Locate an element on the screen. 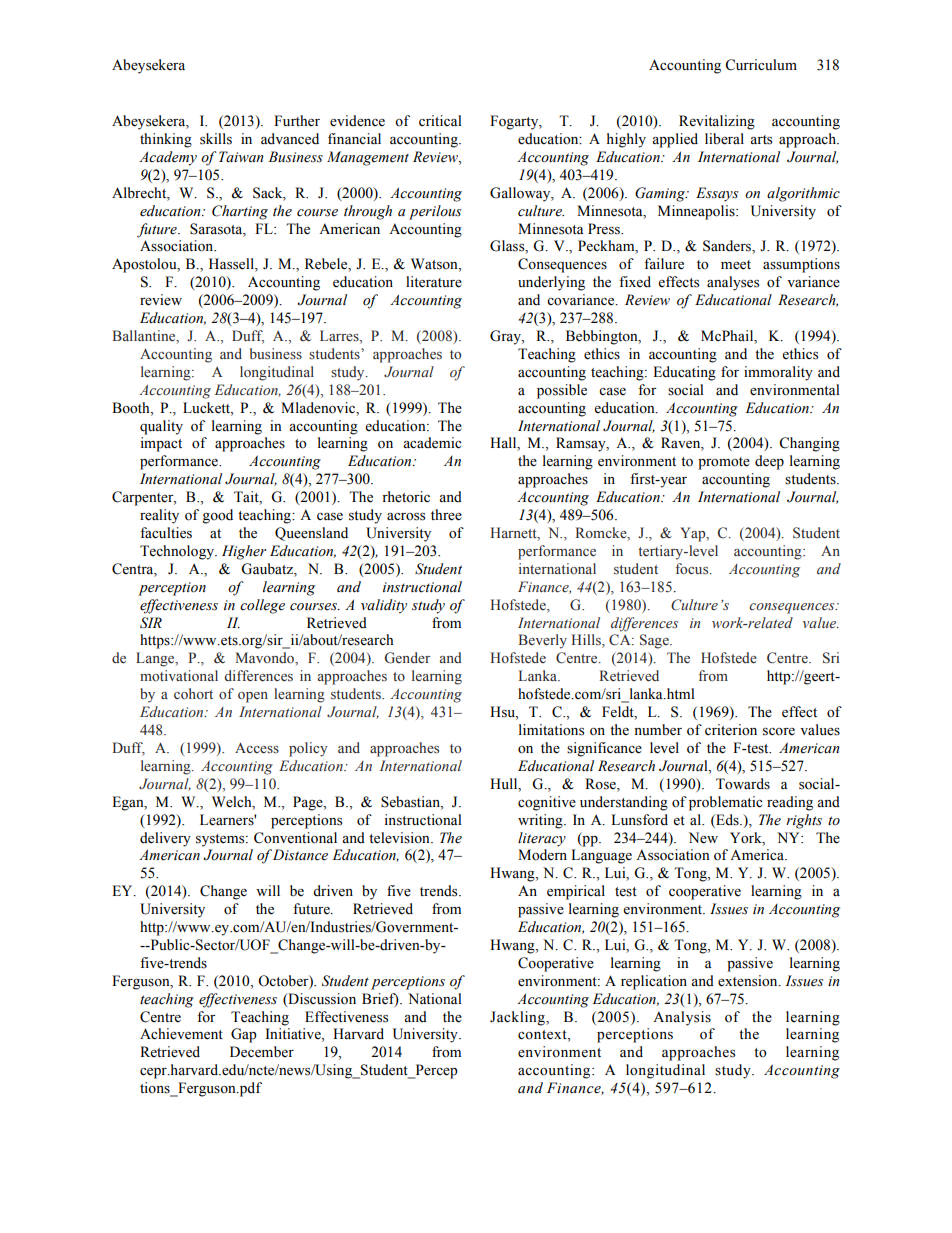  critical is located at coordinates (440, 120).
